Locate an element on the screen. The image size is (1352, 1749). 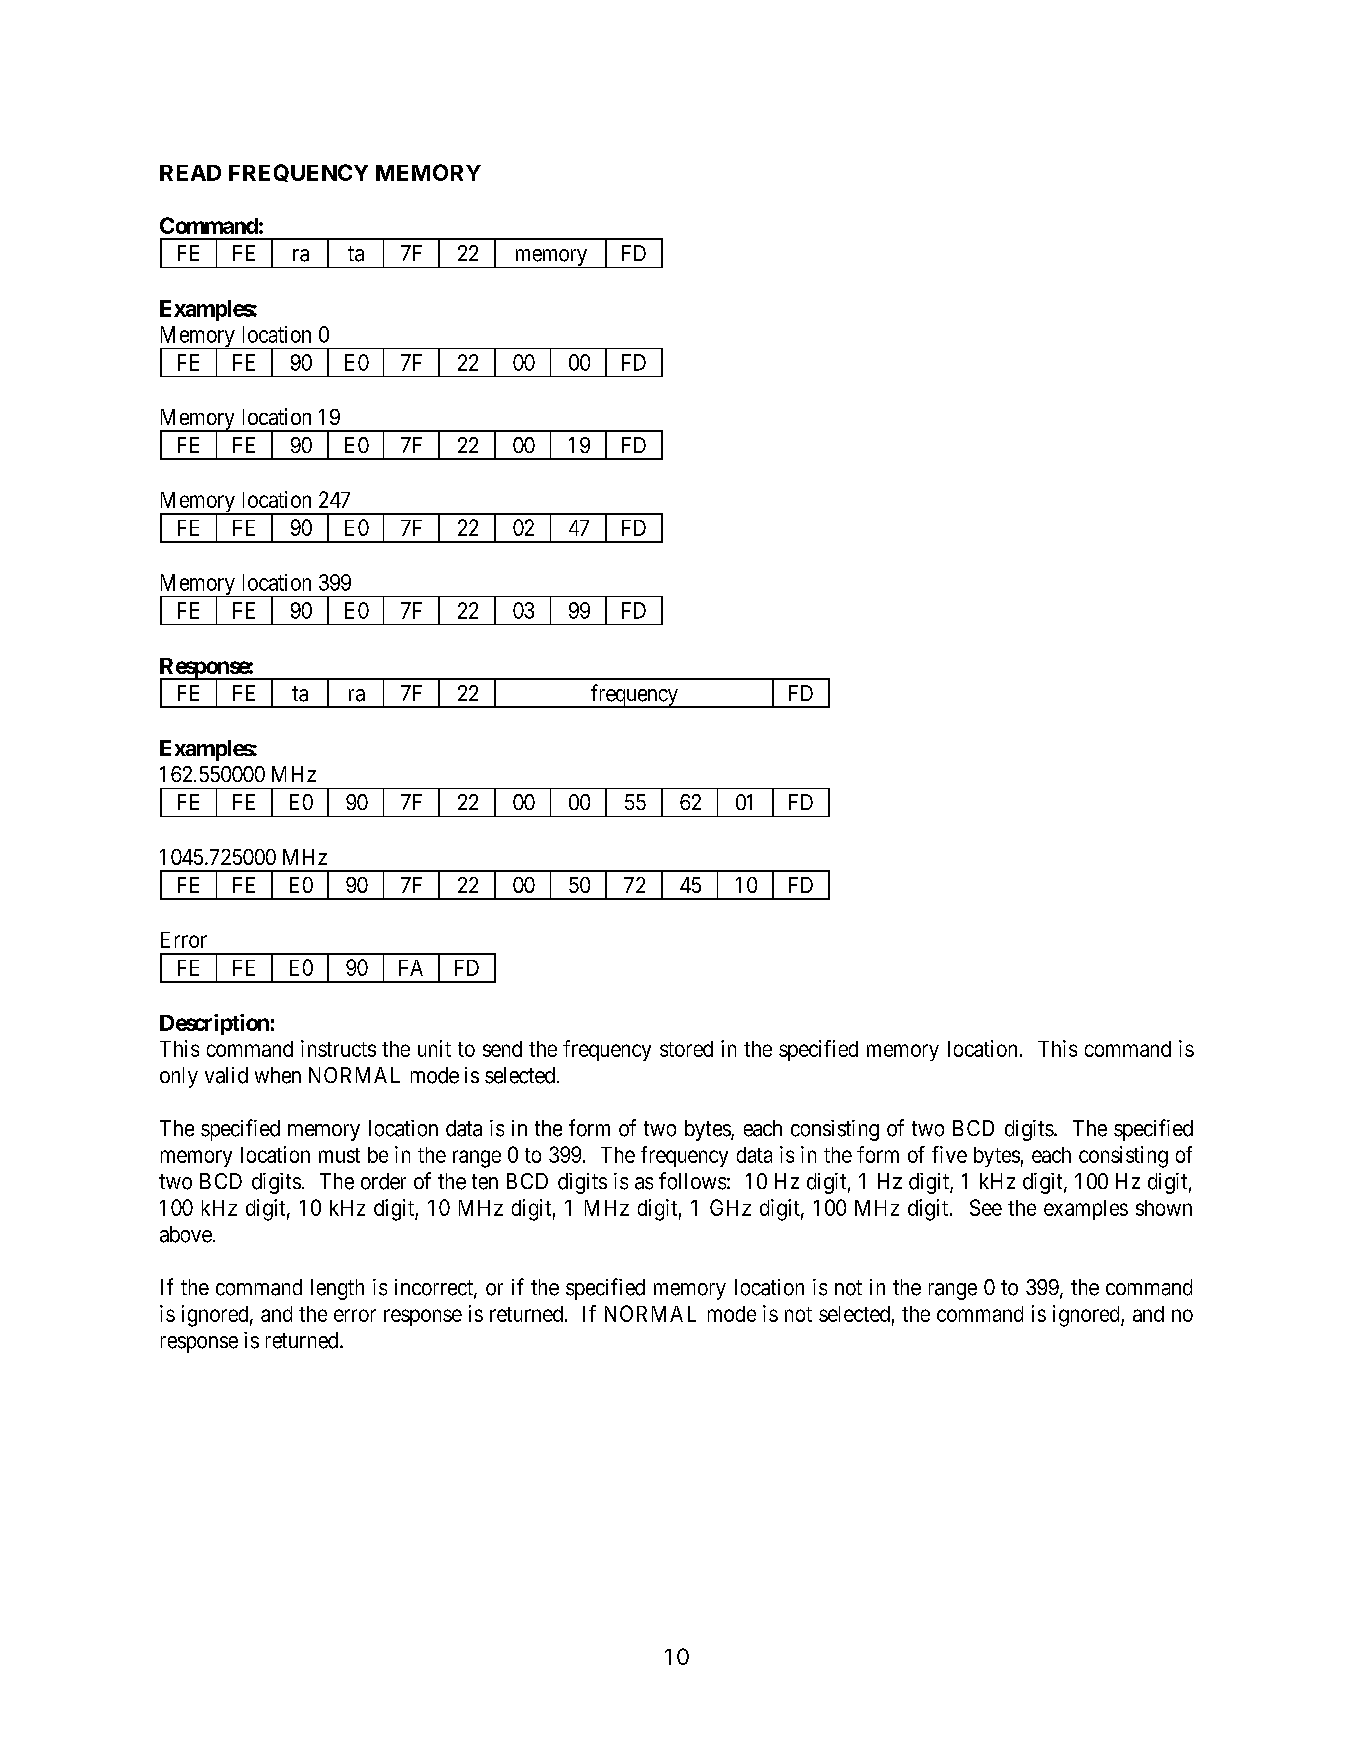
length is located at coordinates (337, 1289).
